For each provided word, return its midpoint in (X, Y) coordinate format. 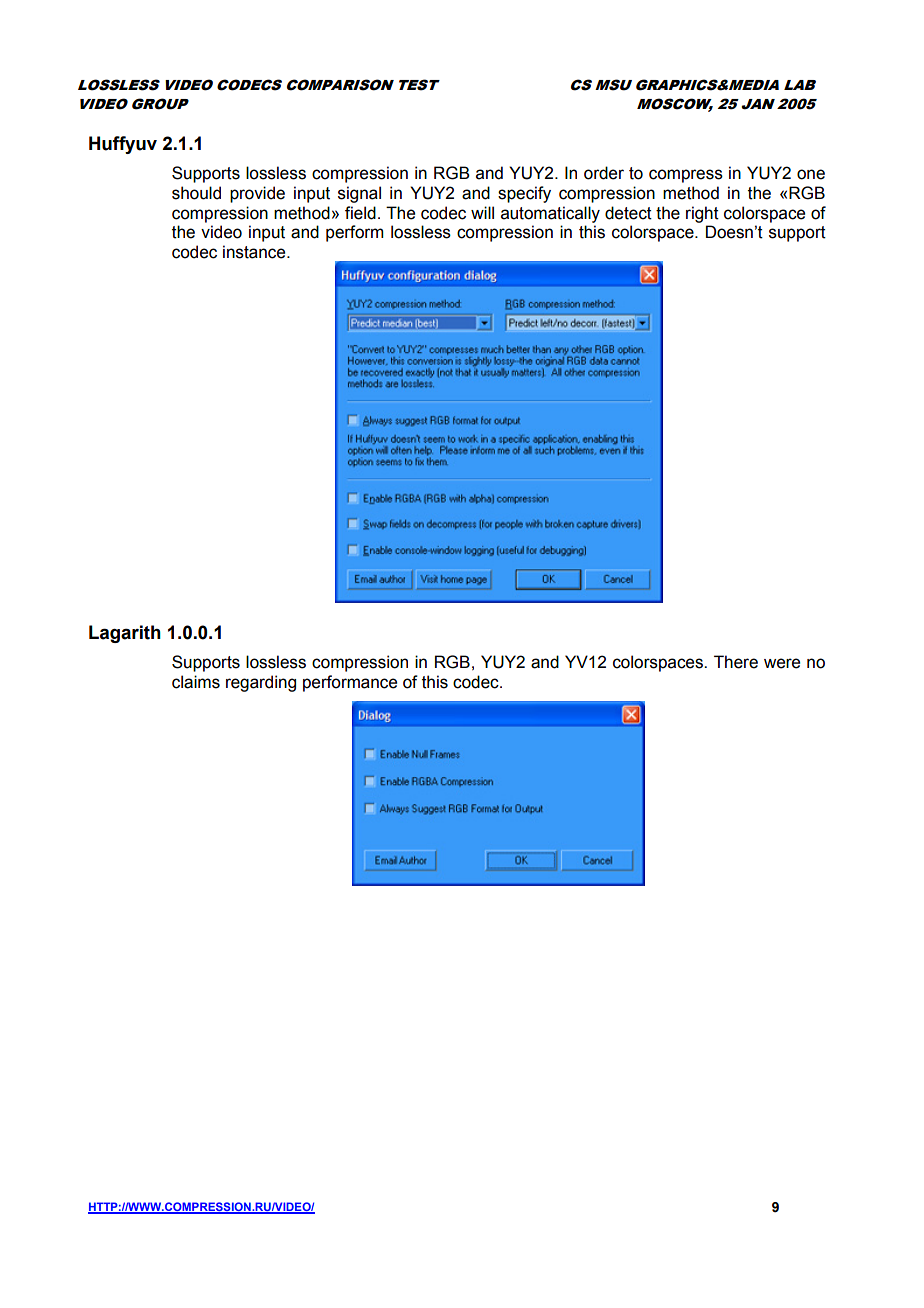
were (782, 663)
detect (628, 213)
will (482, 212)
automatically (550, 214)
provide (257, 194)
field (360, 213)
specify (524, 194)
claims (196, 682)
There (736, 662)
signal (359, 194)
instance (255, 252)
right (702, 214)
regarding (261, 683)
